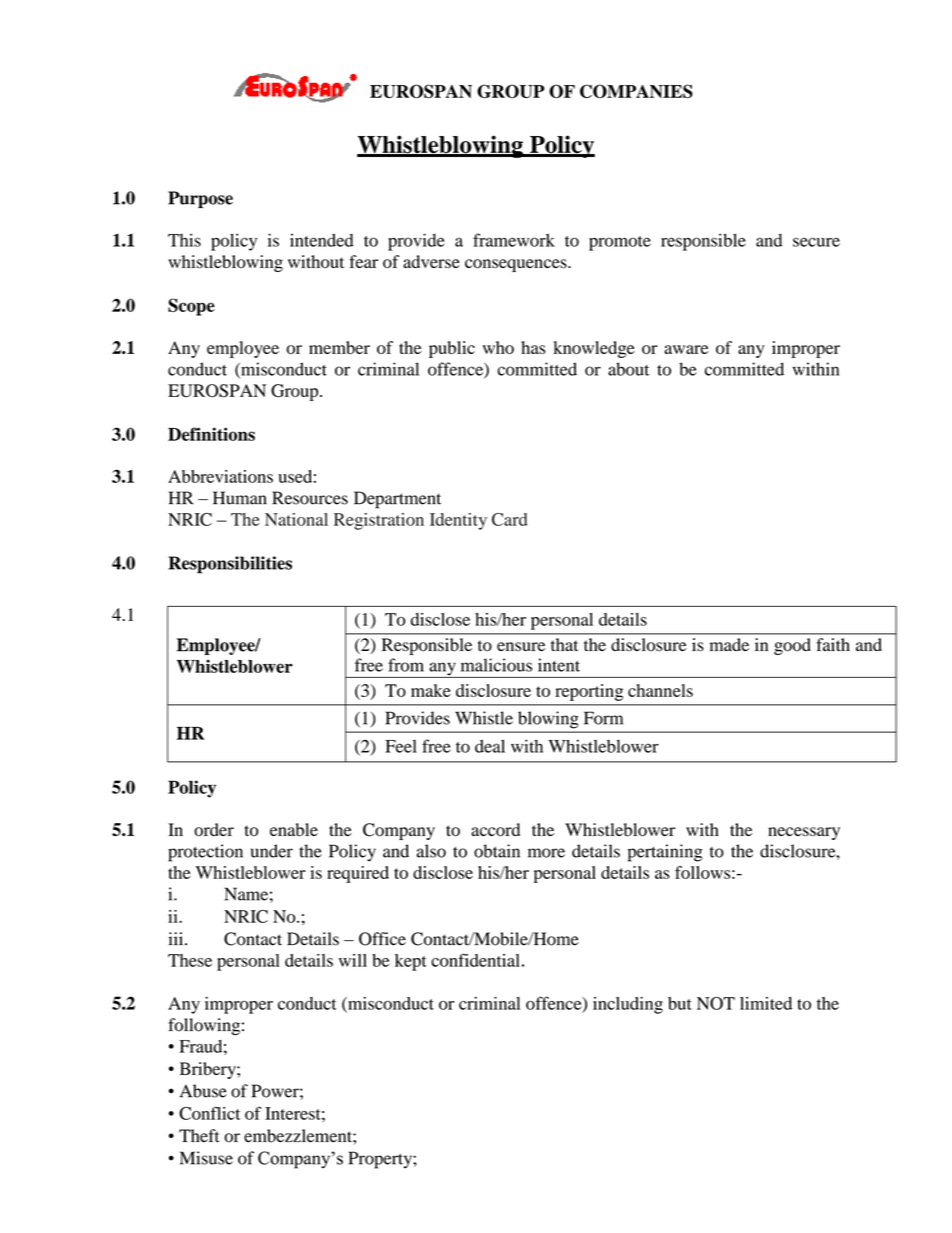 The width and height of the page is (952, 1233). Describe the element at coordinates (475, 960) in the page. I see `confidential` at that location.
